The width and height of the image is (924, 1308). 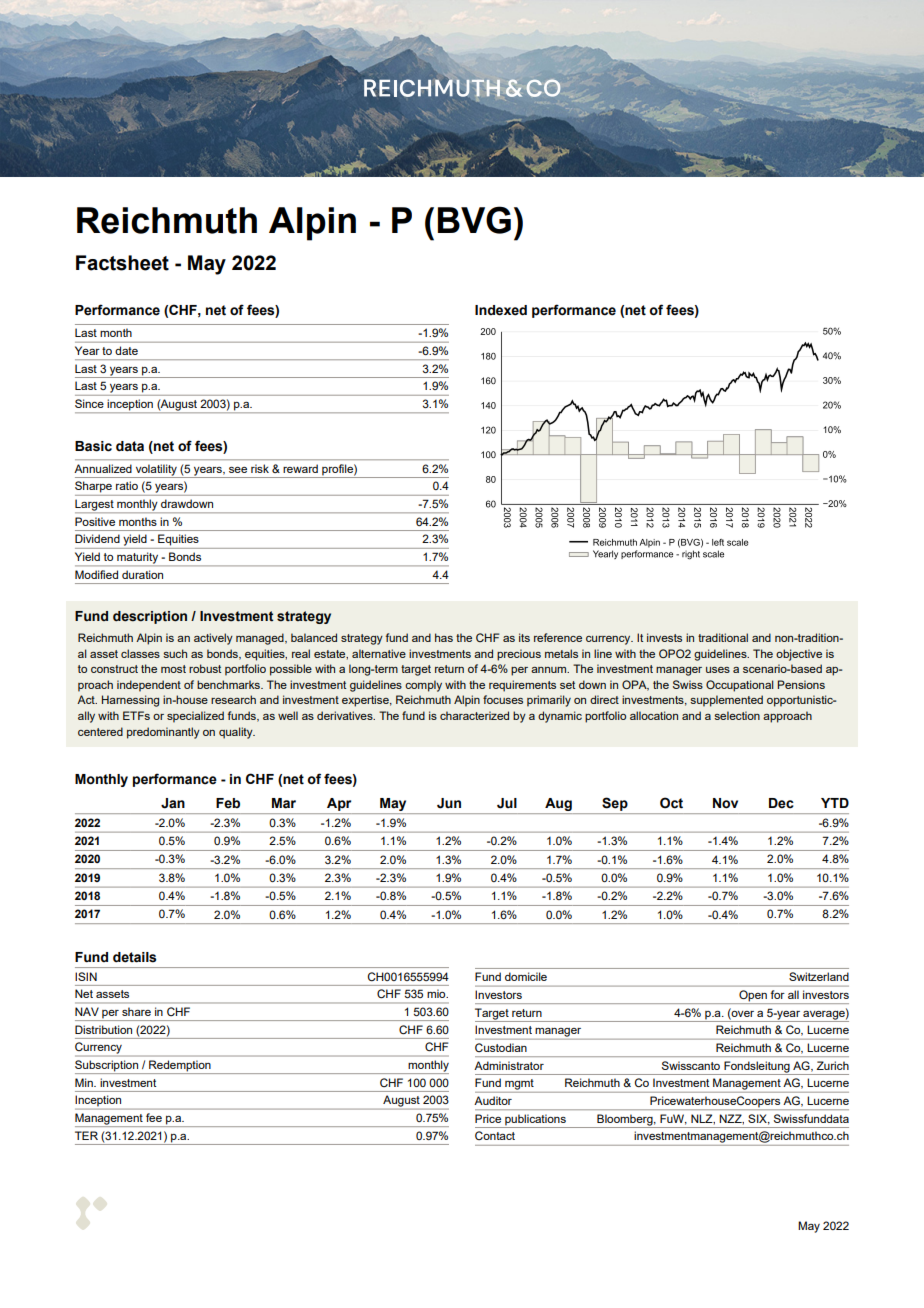 What do you see at coordinates (664, 637) in the image?
I see `invests` at bounding box center [664, 637].
